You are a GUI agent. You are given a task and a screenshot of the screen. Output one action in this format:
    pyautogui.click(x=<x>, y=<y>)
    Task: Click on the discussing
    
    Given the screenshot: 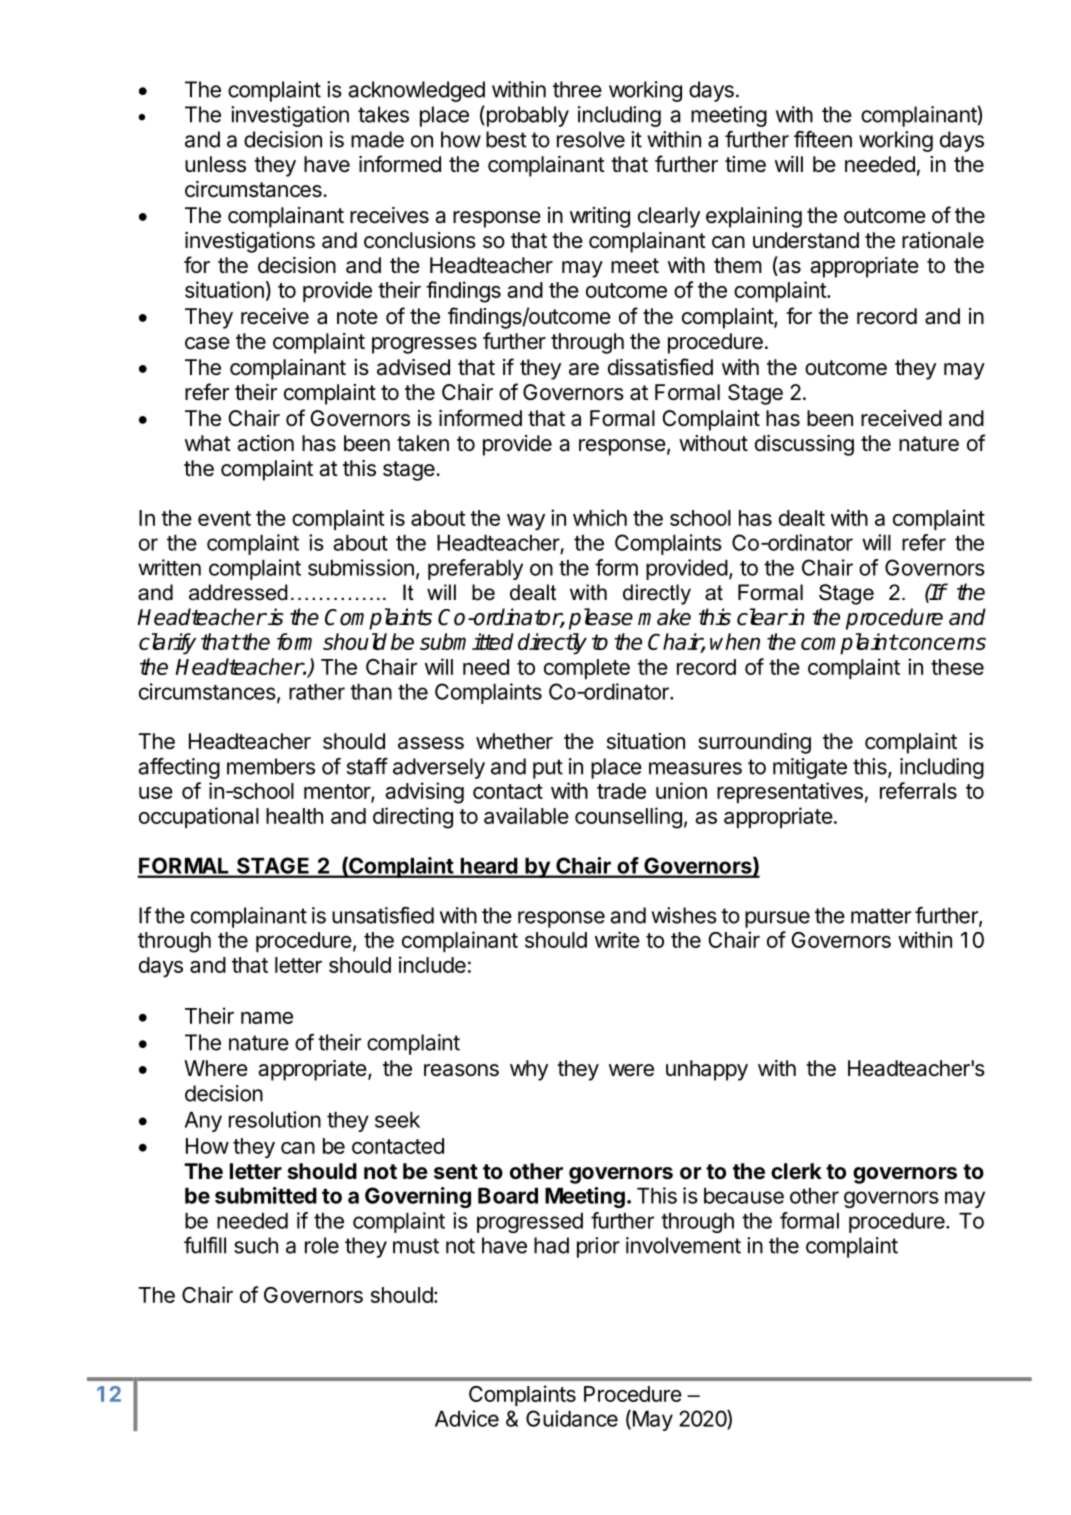 What is the action you would take?
    pyautogui.click(x=804, y=445)
